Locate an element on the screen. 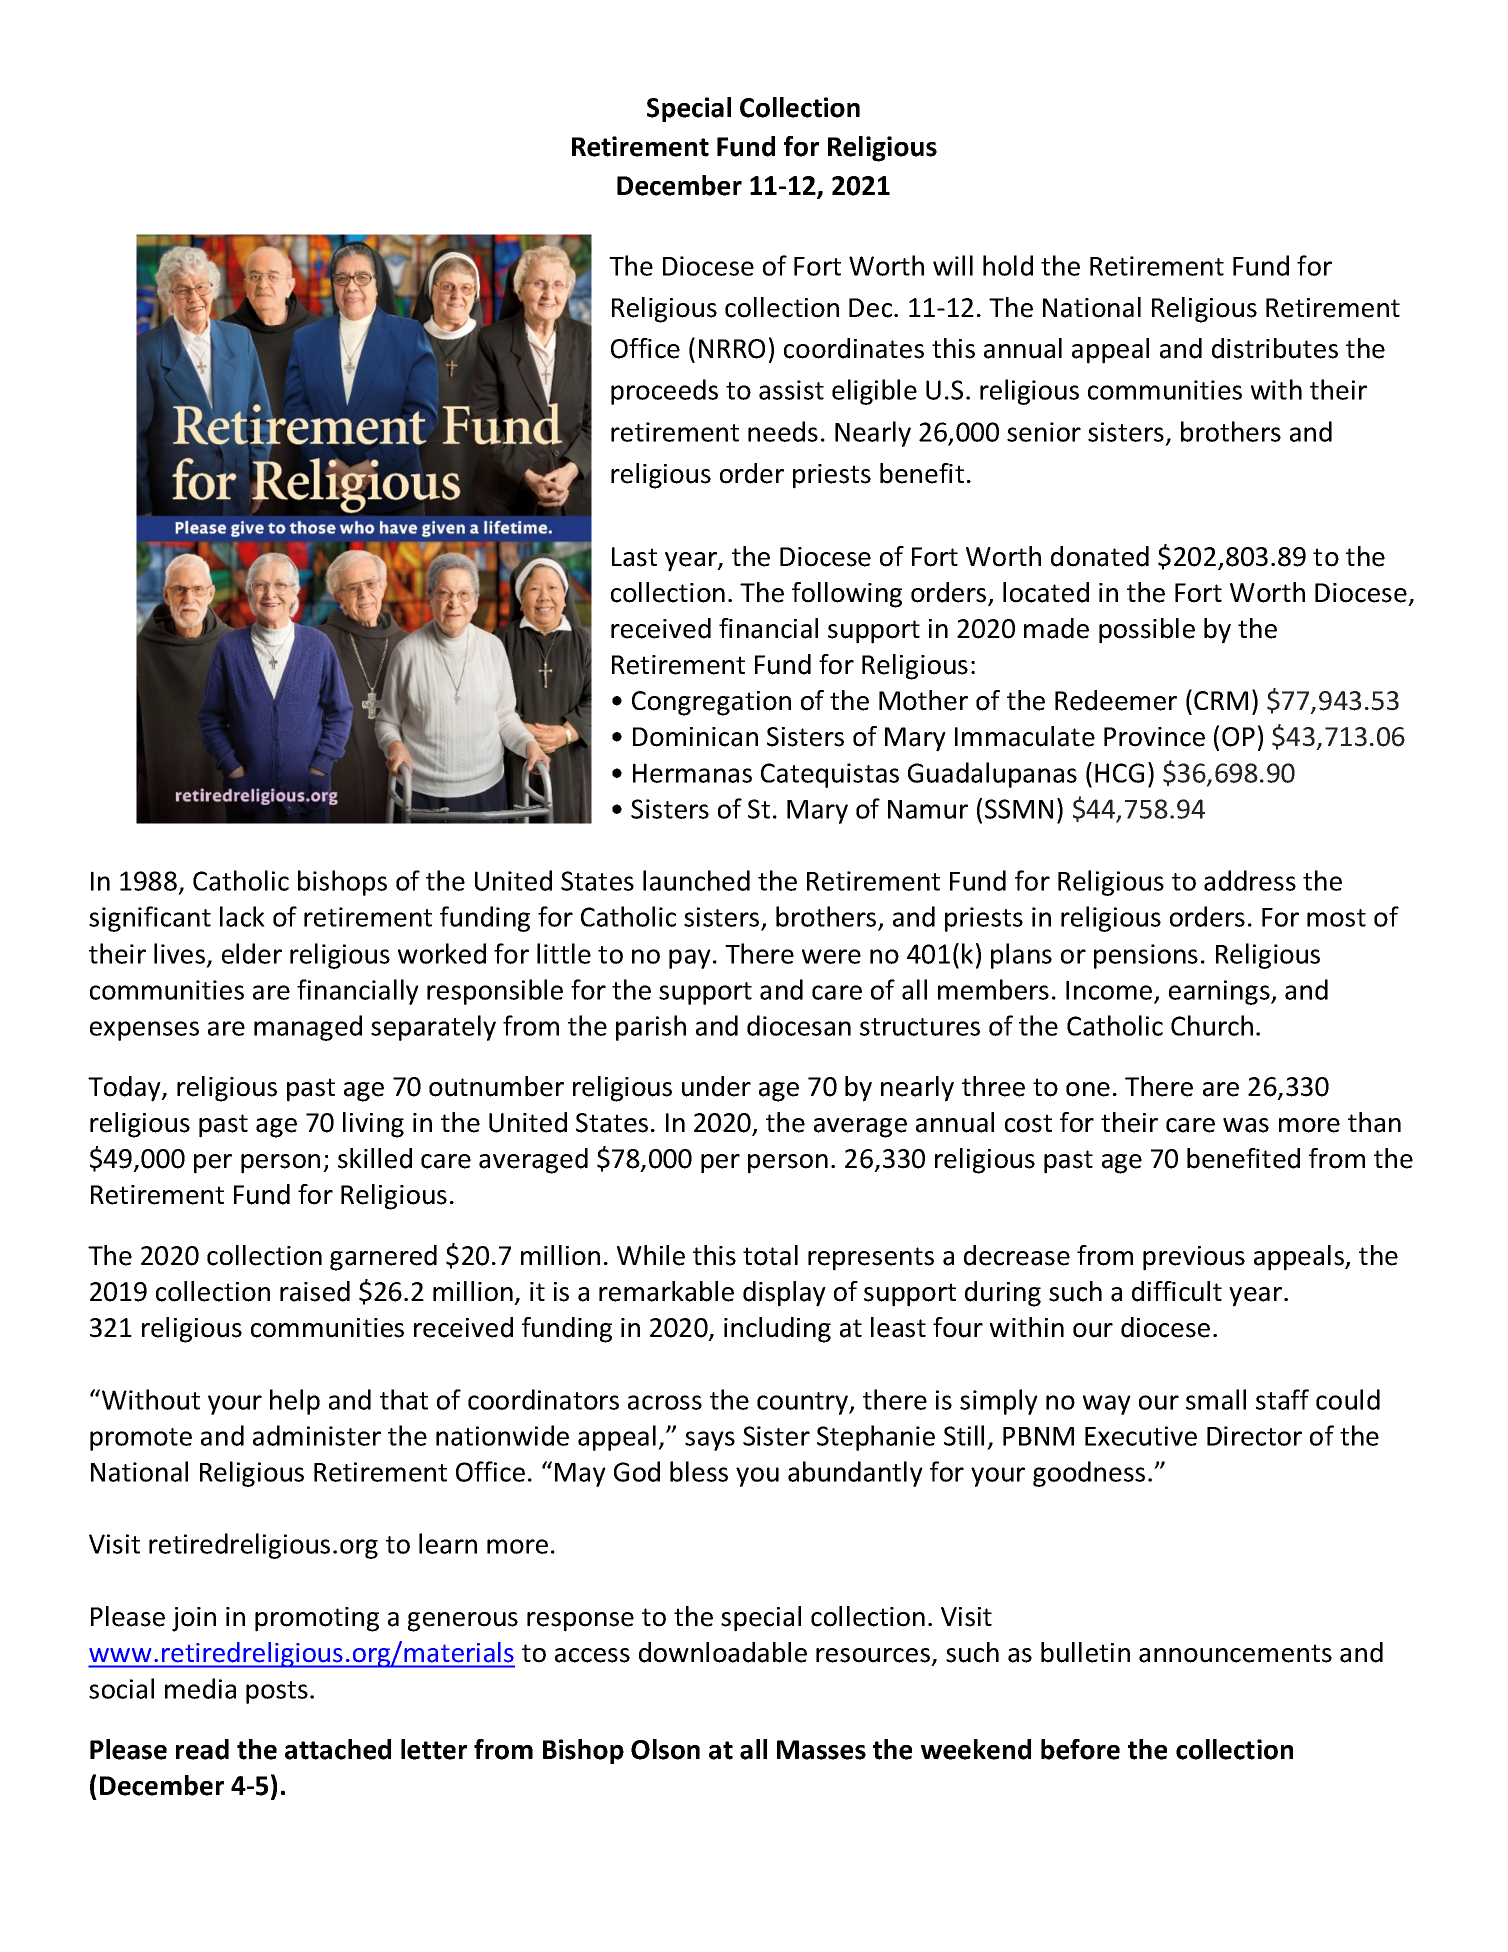 The height and width of the screenshot is (1952, 1508). posts is located at coordinates (277, 1692).
